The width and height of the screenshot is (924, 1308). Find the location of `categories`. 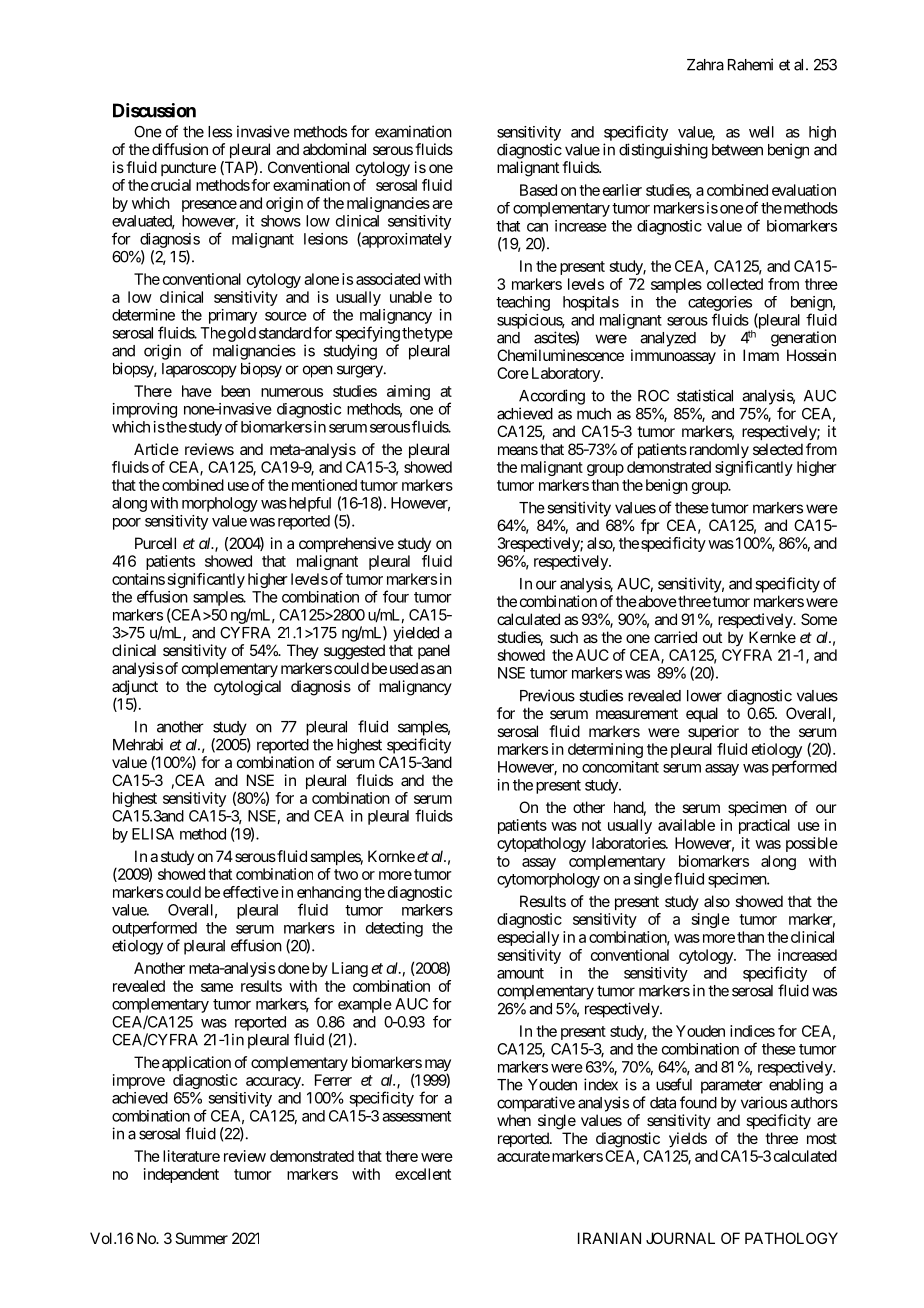

categories is located at coordinates (720, 303).
